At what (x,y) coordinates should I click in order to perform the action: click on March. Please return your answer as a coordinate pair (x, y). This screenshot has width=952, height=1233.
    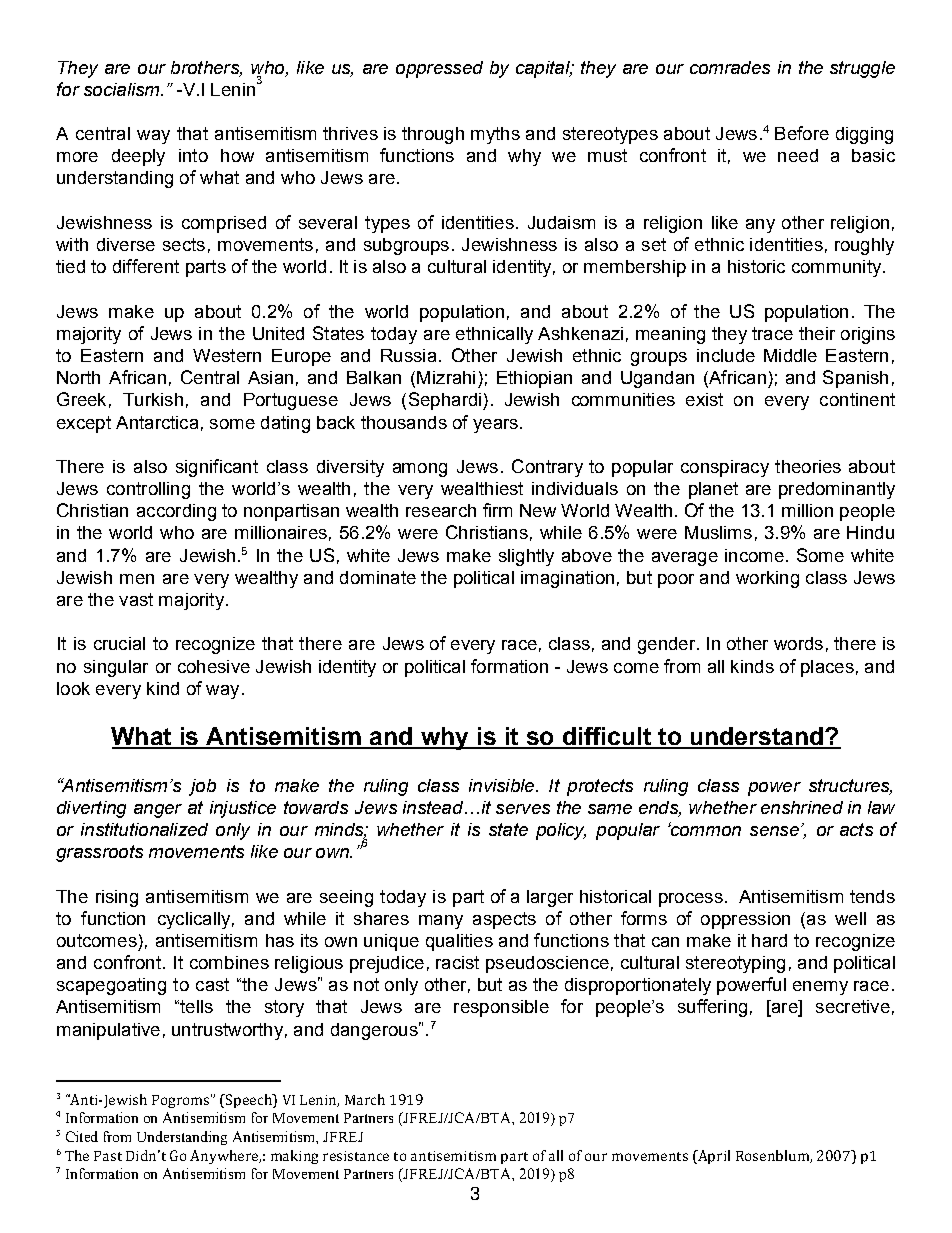
    Looking at the image, I should click on (365, 1099).
